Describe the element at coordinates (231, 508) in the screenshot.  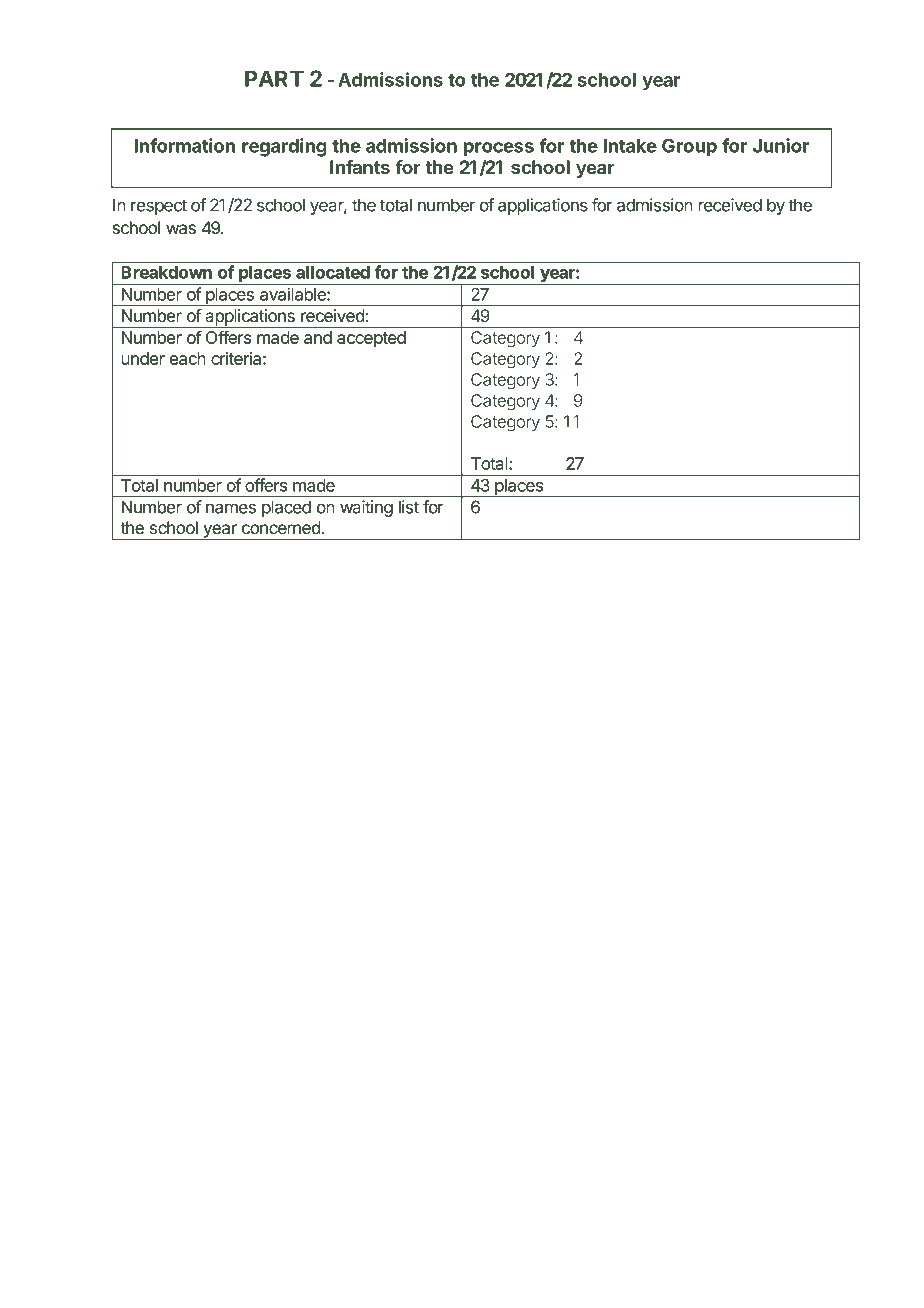
I see `names` at that location.
